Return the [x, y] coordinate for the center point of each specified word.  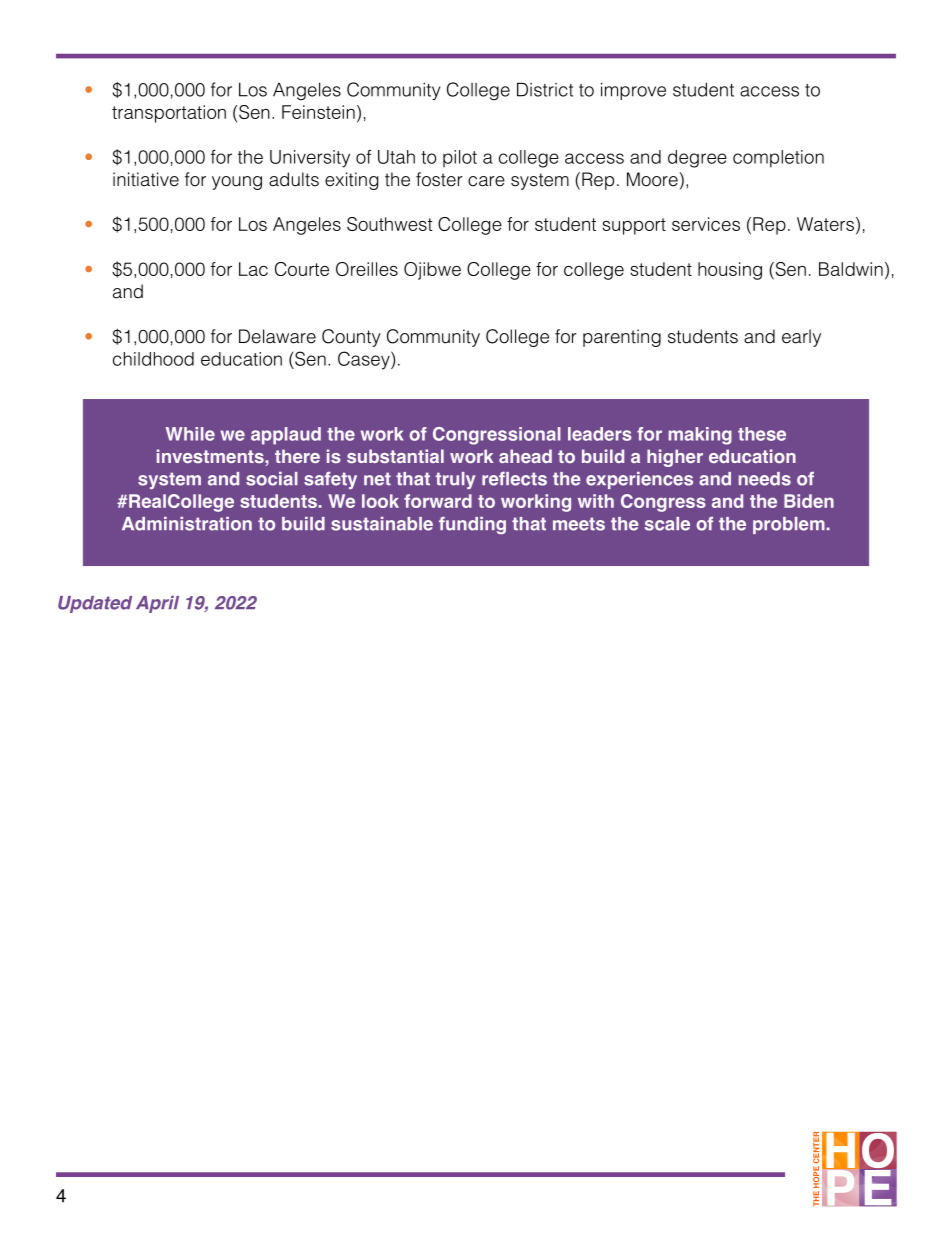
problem [789, 525]
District [545, 89]
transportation [169, 114]
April [157, 604]
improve [633, 91]
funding [472, 525]
